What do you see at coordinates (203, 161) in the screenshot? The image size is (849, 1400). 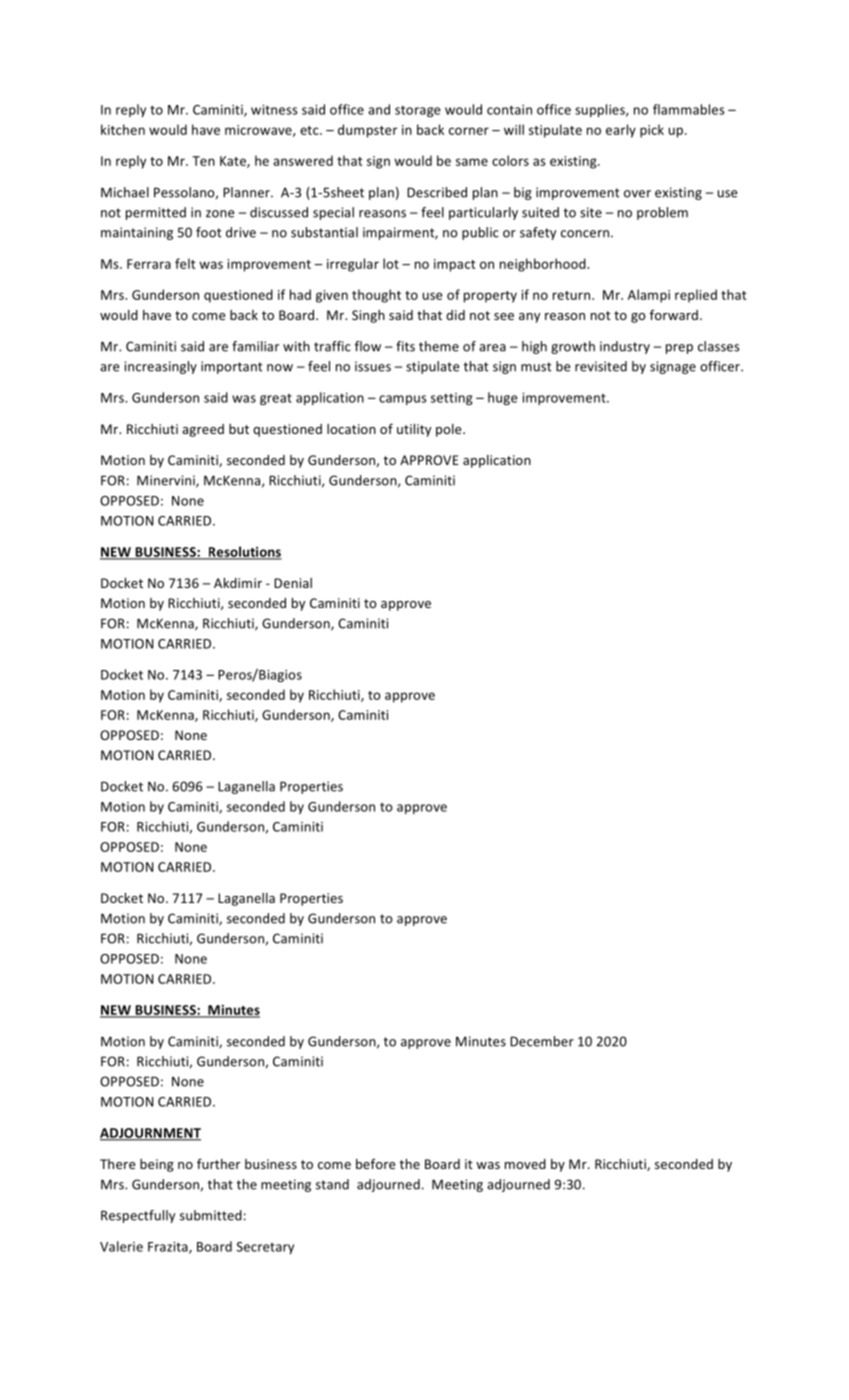 I see `Ten` at bounding box center [203, 161].
